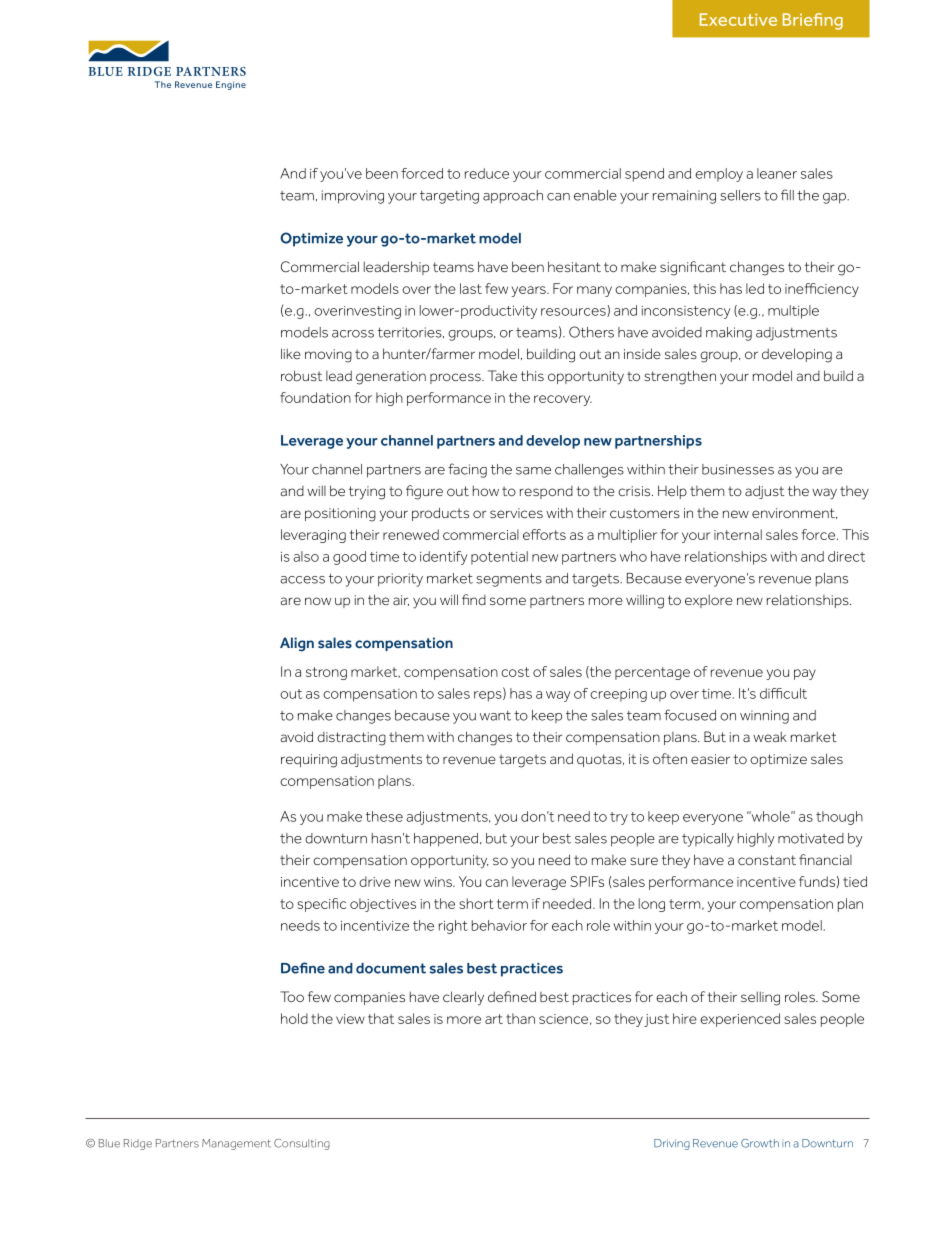  What do you see at coordinates (301, 375) in the page?
I see `robust` at bounding box center [301, 375].
